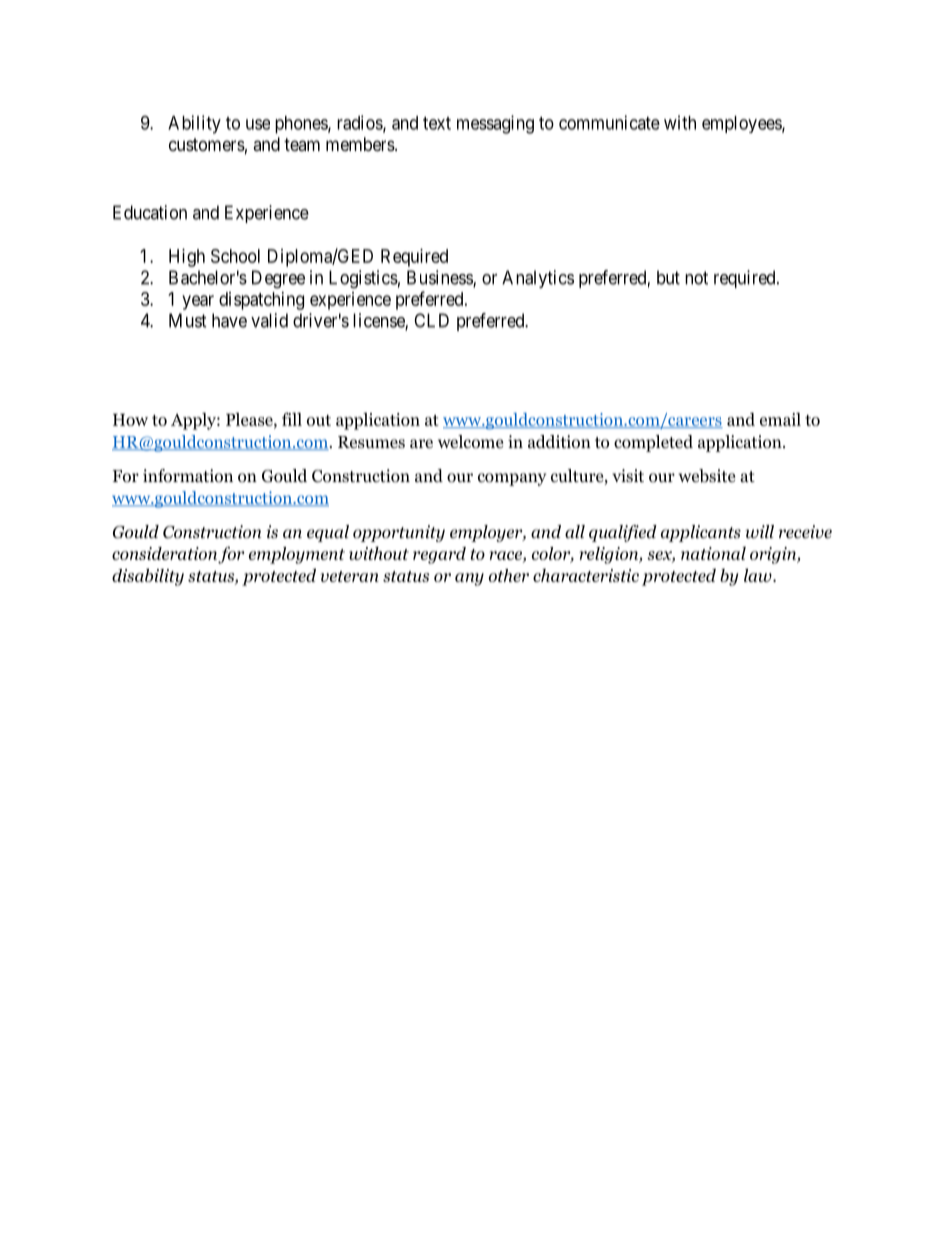 This screenshot has width=952, height=1233. I want to click on messaging, so click(495, 124).
